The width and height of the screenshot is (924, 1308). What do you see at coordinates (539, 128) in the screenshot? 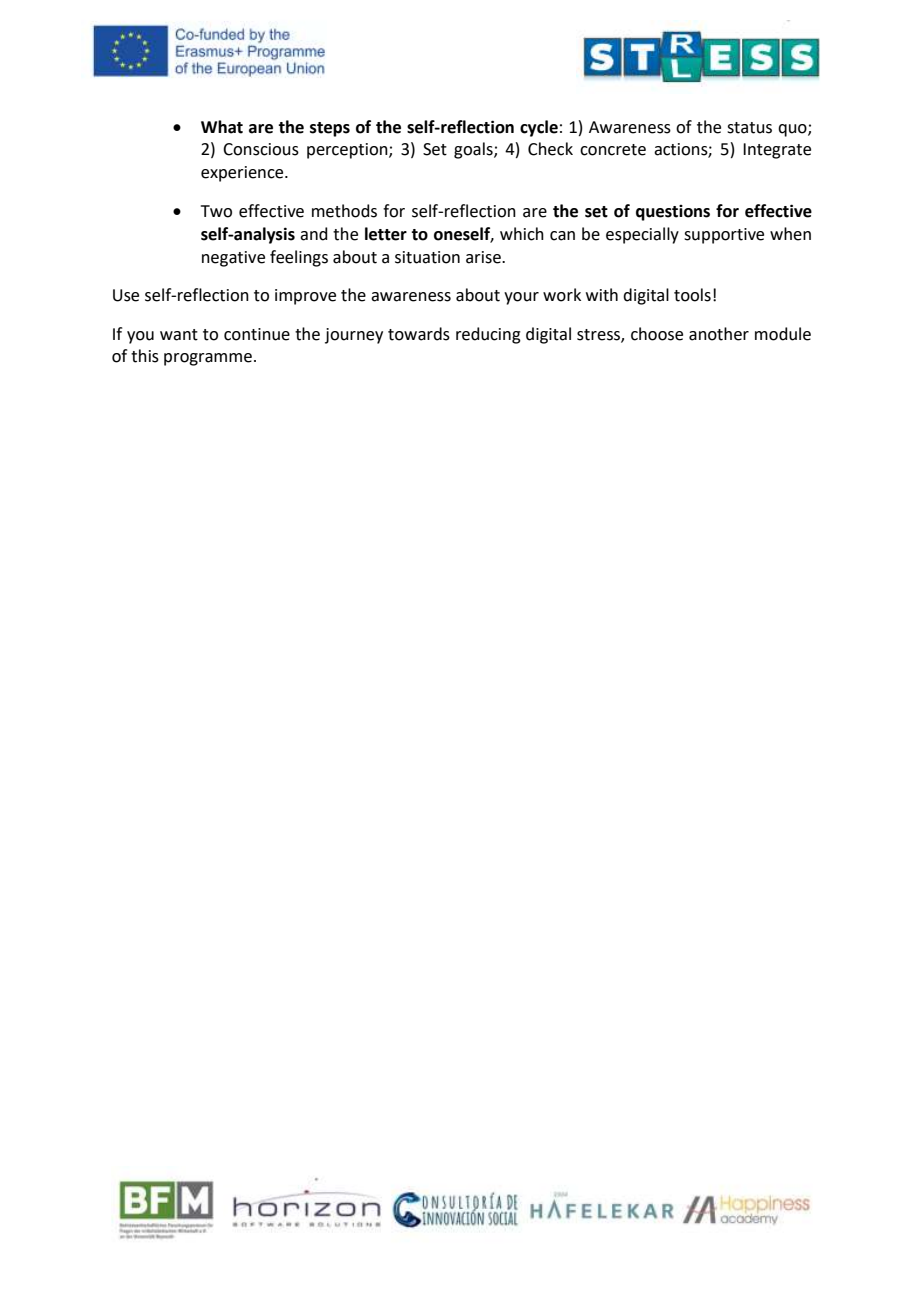
I see `cycle` at bounding box center [539, 128].
